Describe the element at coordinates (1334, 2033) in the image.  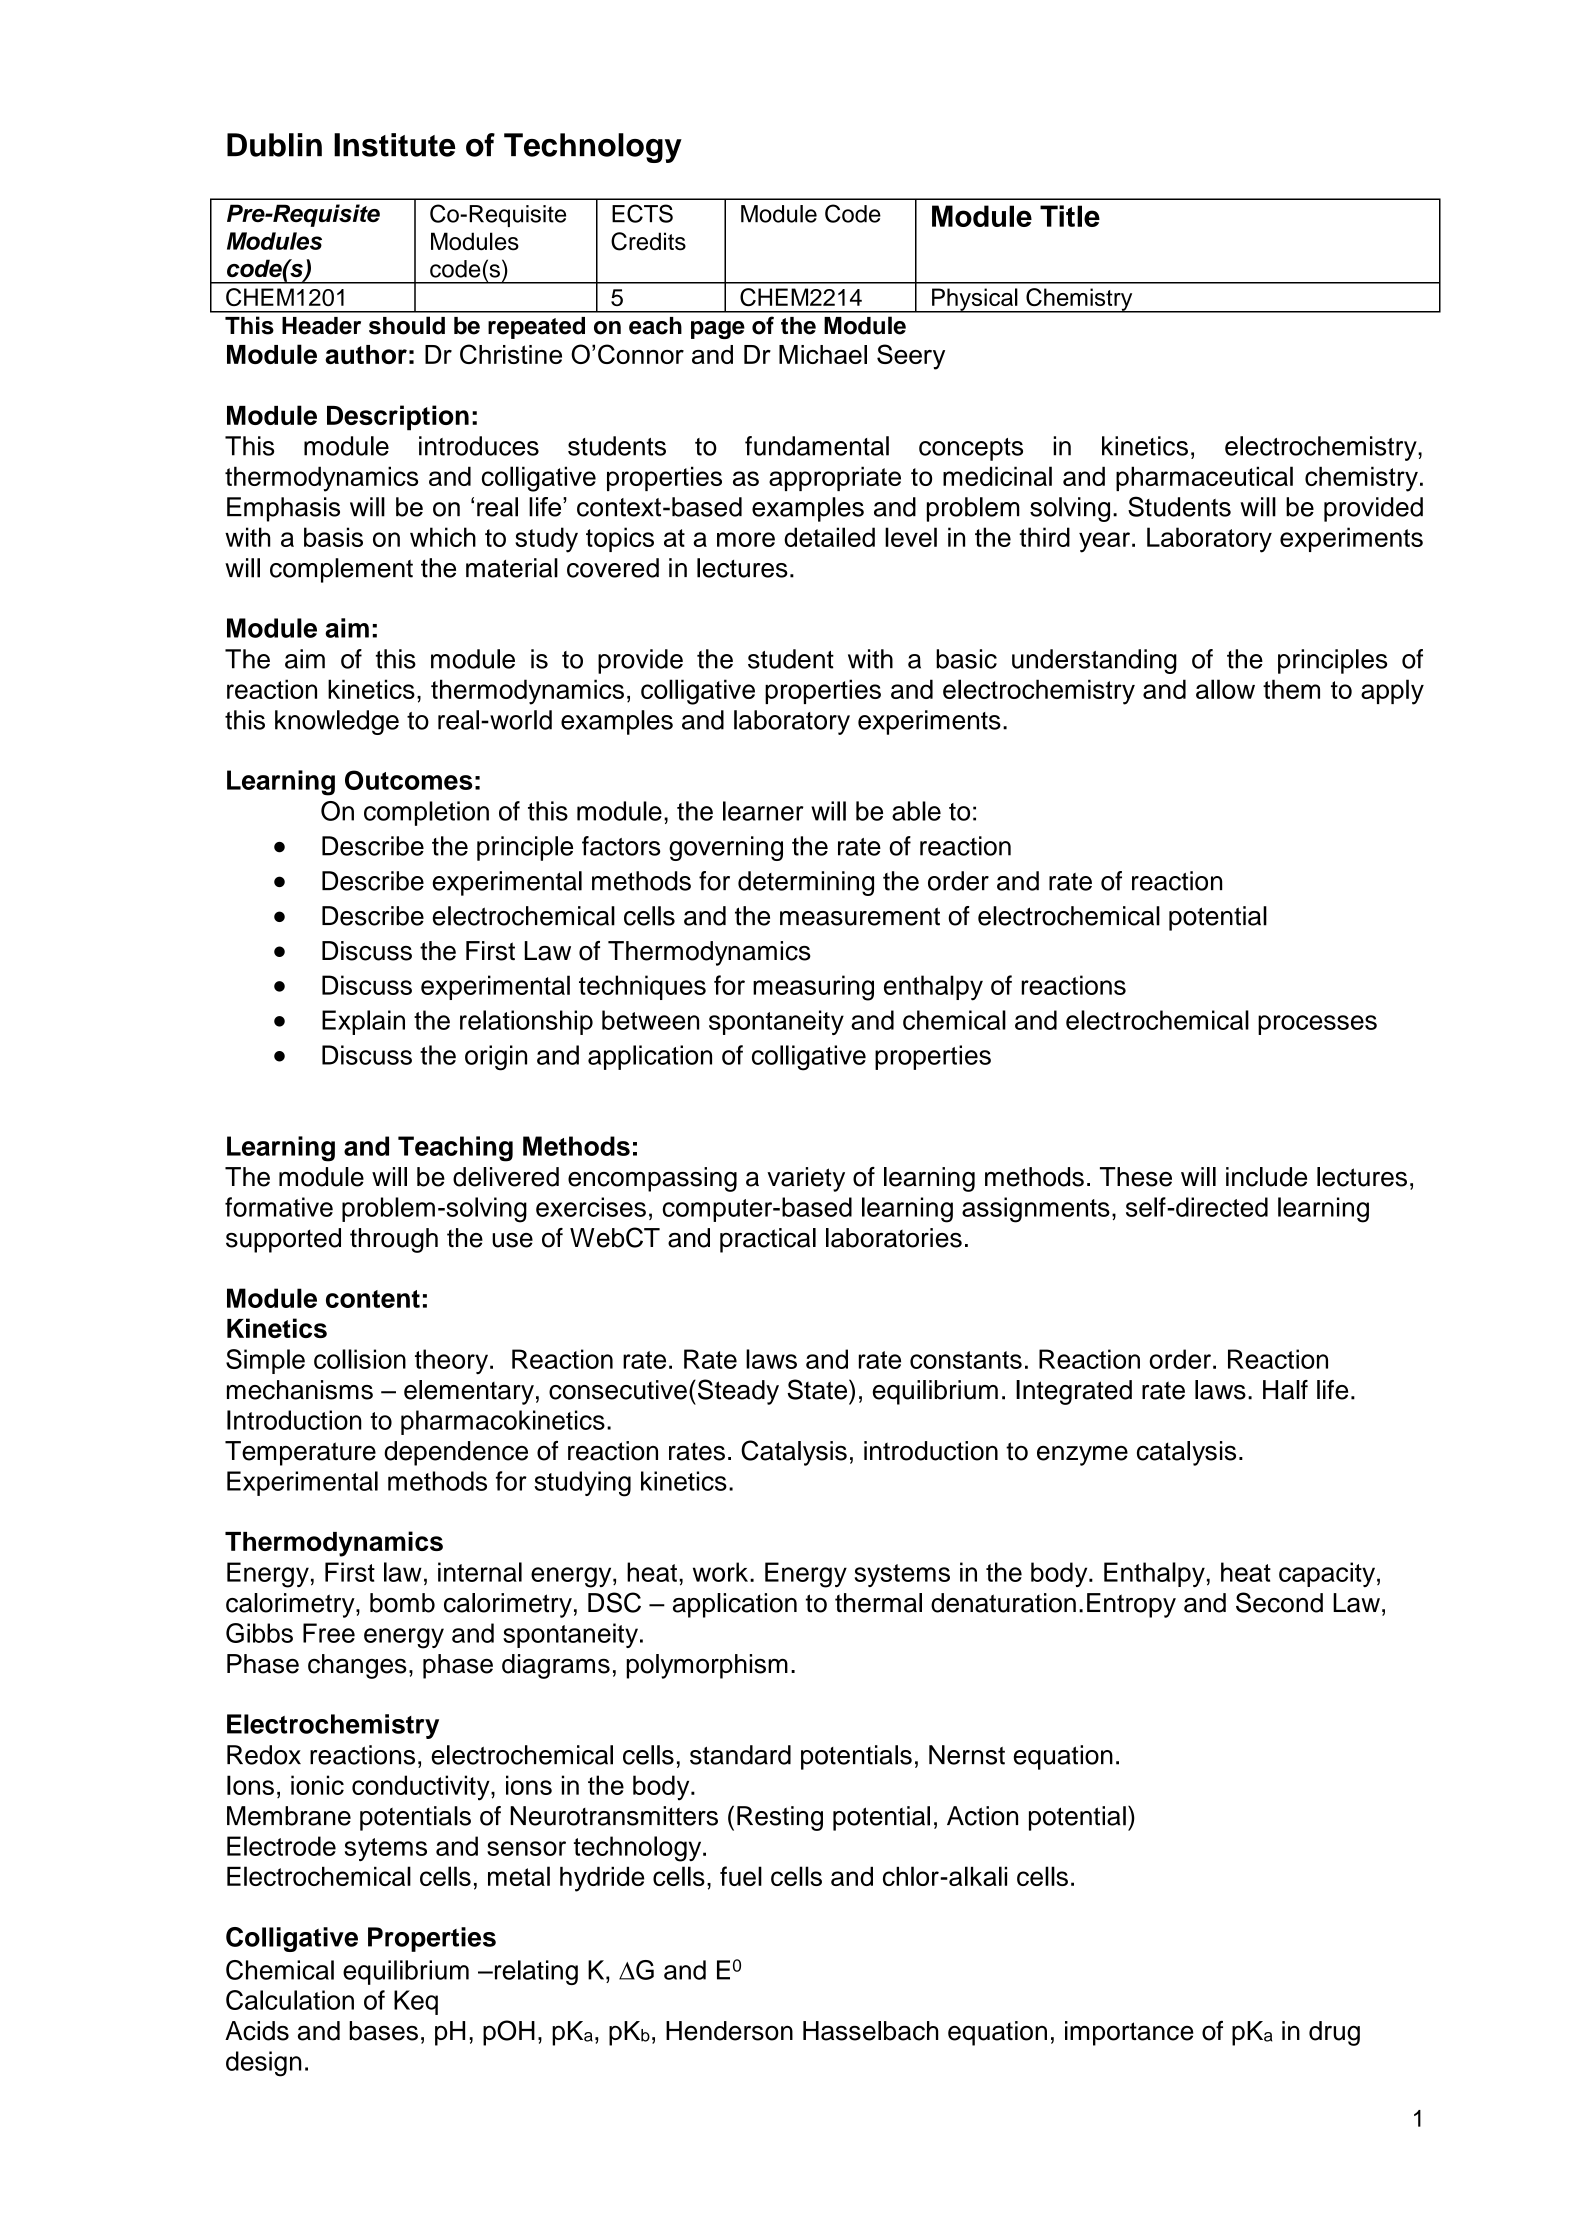
I see `drug` at that location.
